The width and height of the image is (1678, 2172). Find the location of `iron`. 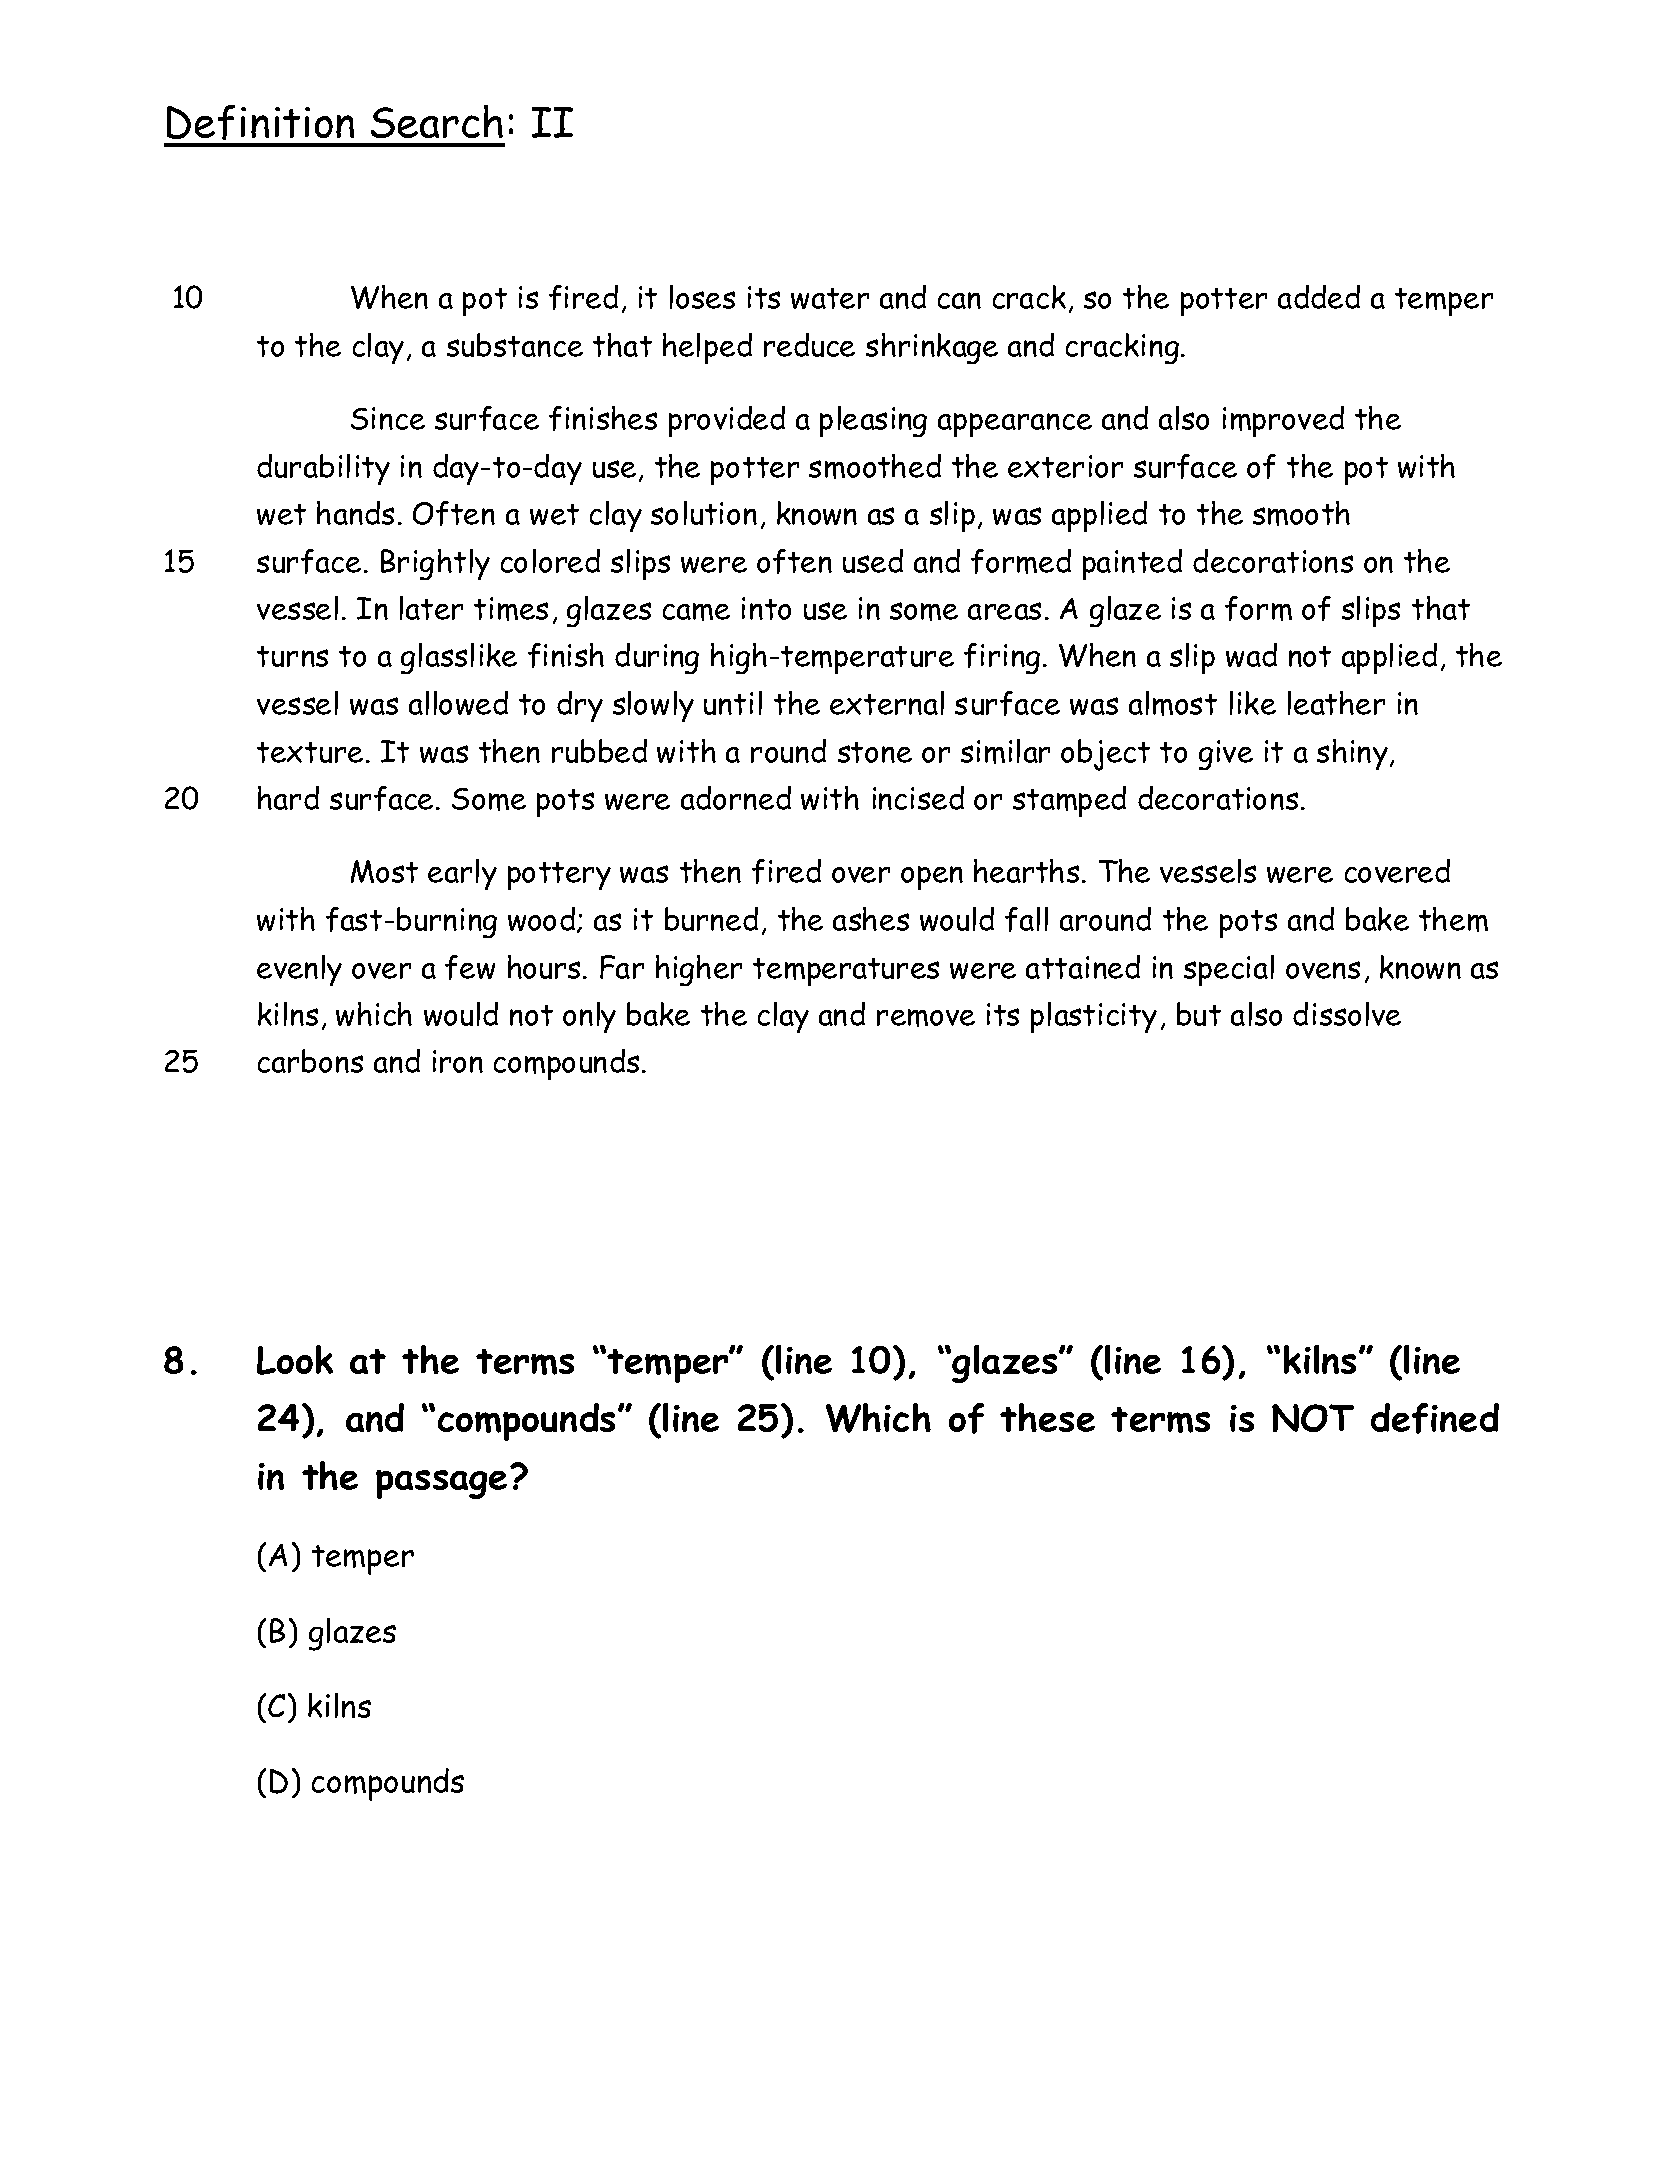

iron is located at coordinates (458, 1061).
